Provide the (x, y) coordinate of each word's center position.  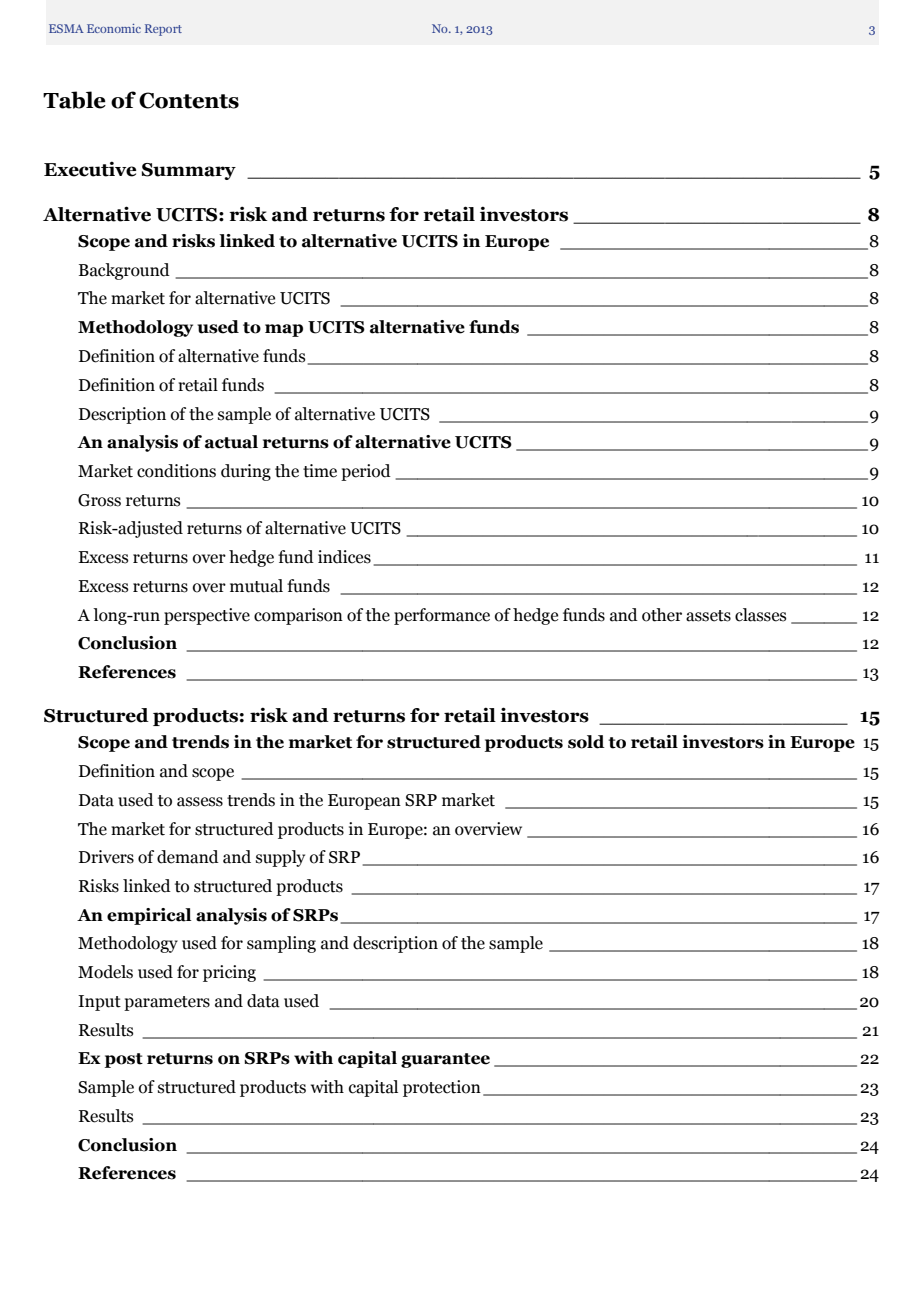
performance (442, 616)
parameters (167, 1003)
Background (124, 271)
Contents (189, 100)
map (284, 330)
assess (200, 802)
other (662, 615)
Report (163, 30)
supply (280, 858)
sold (586, 742)
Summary (189, 171)
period (366, 472)
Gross (99, 500)
